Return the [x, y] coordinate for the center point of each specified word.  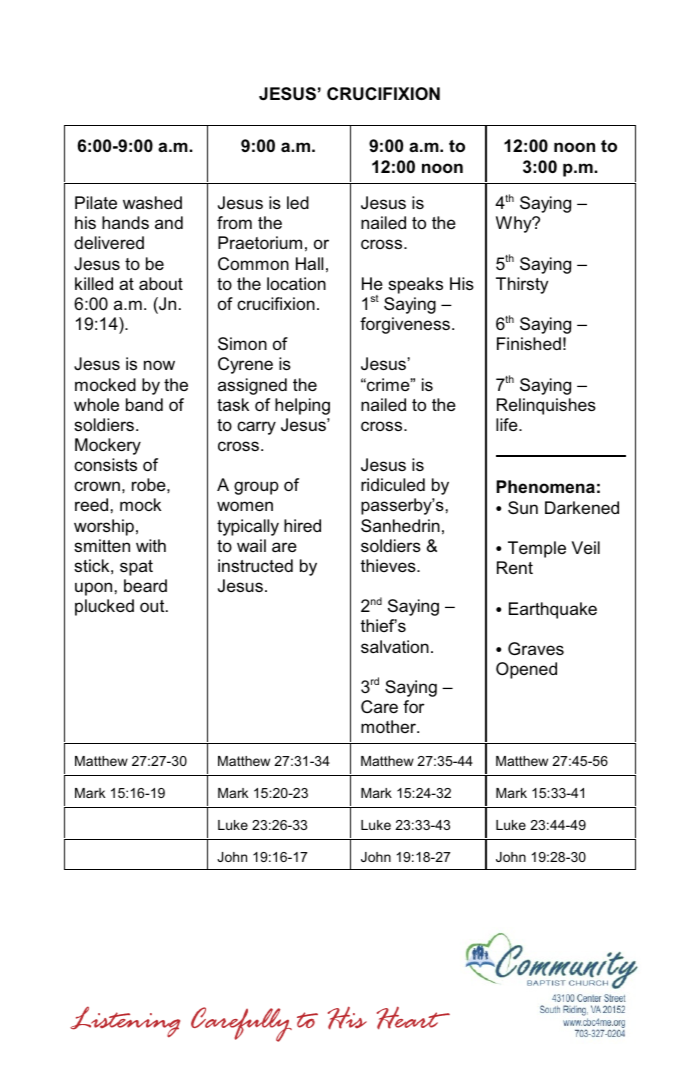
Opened [526, 670]
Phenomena [545, 486]
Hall [309, 263]
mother [390, 726]
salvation [395, 646]
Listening [125, 1022]
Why [515, 224]
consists [105, 464]
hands [125, 222]
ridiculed [393, 484]
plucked [104, 607]
